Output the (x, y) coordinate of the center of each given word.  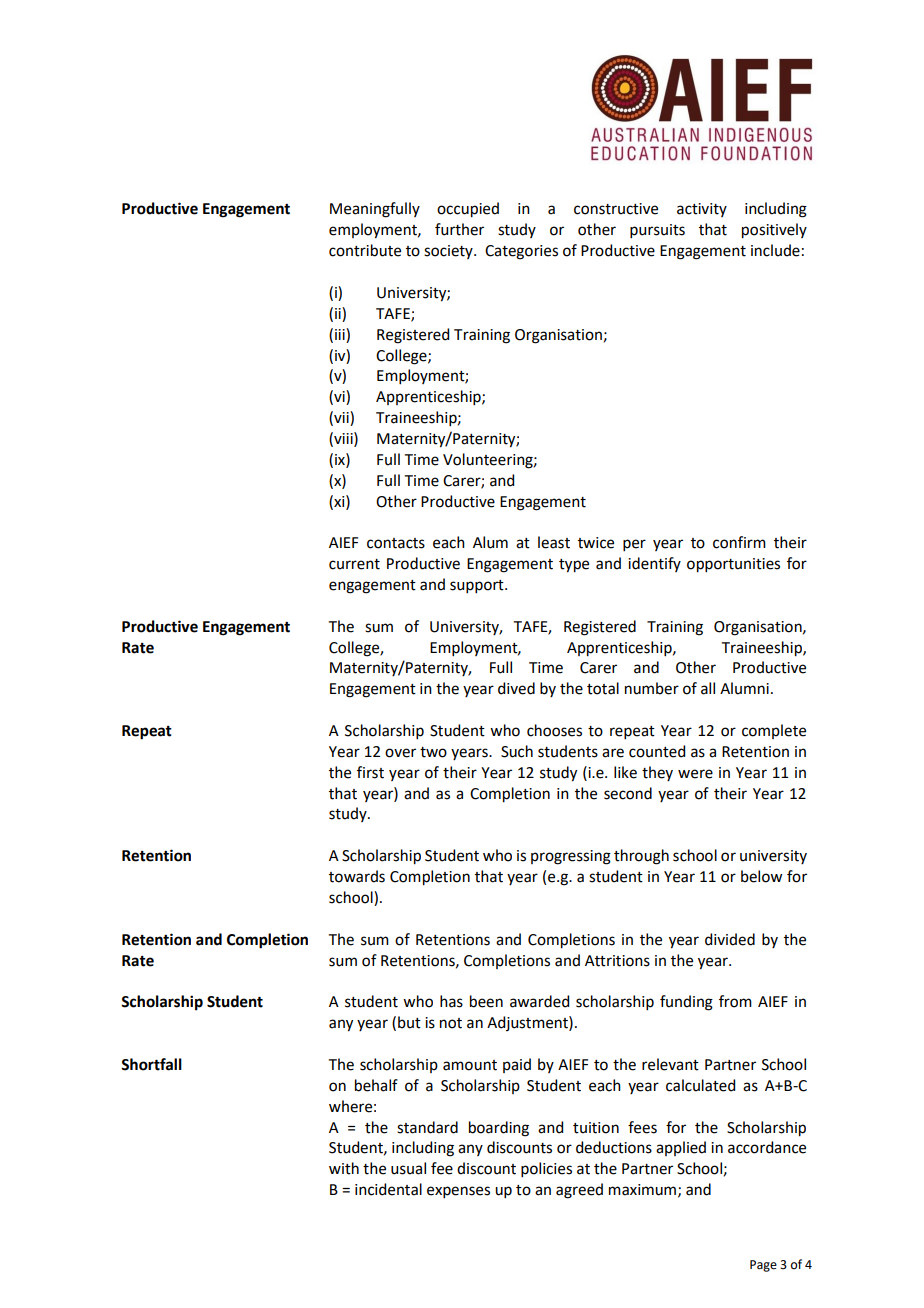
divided (730, 939)
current (354, 564)
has (451, 1001)
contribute (365, 250)
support (478, 586)
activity (702, 210)
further (459, 229)
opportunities (733, 565)
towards (357, 876)
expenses (458, 1192)
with (344, 1168)
